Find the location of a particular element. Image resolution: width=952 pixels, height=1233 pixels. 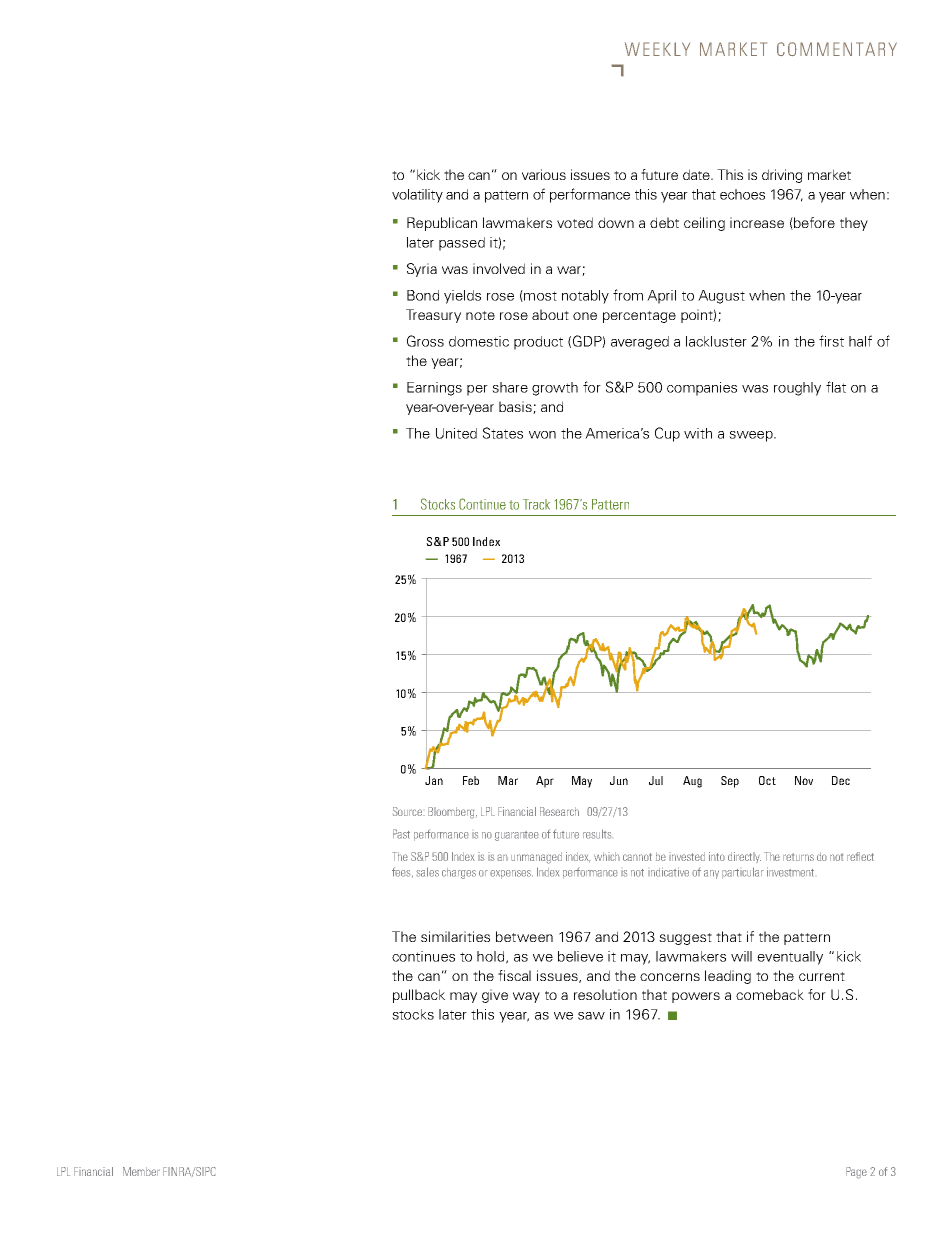

Oct is located at coordinates (767, 780).
